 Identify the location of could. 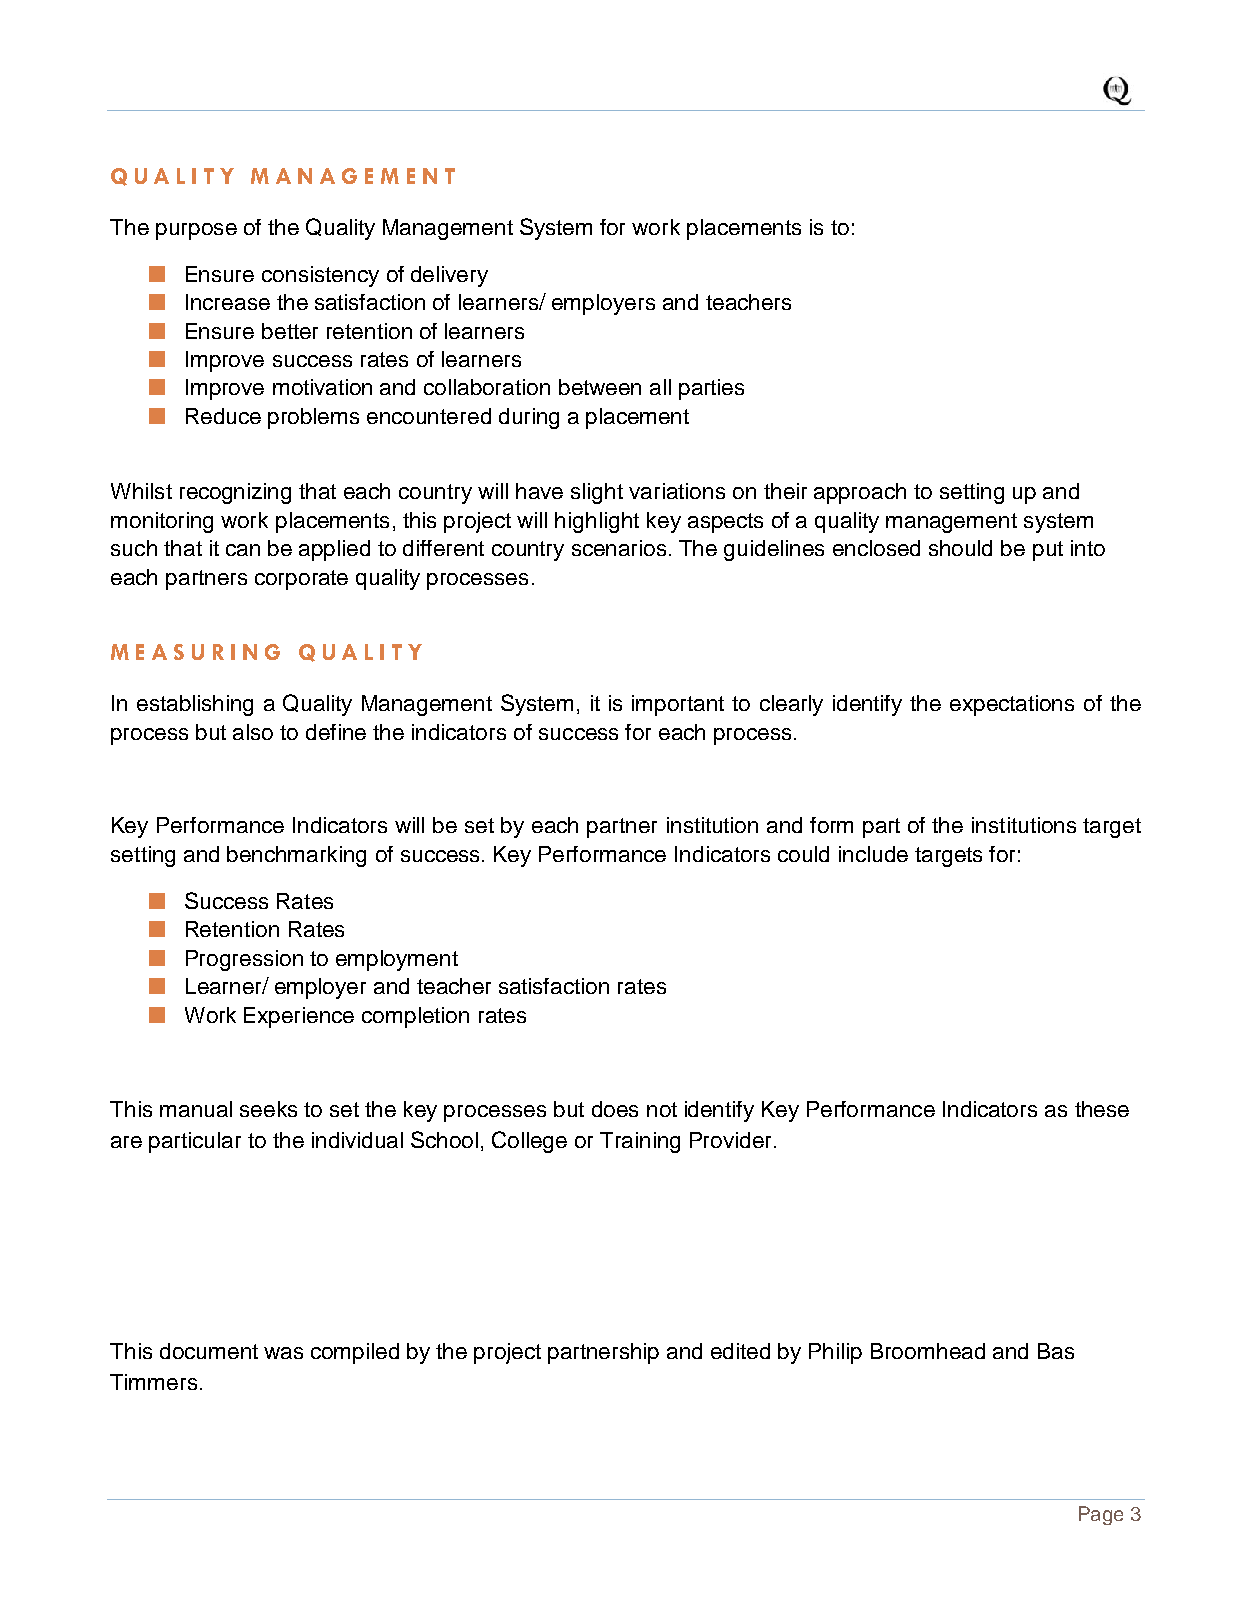
(803, 854).
